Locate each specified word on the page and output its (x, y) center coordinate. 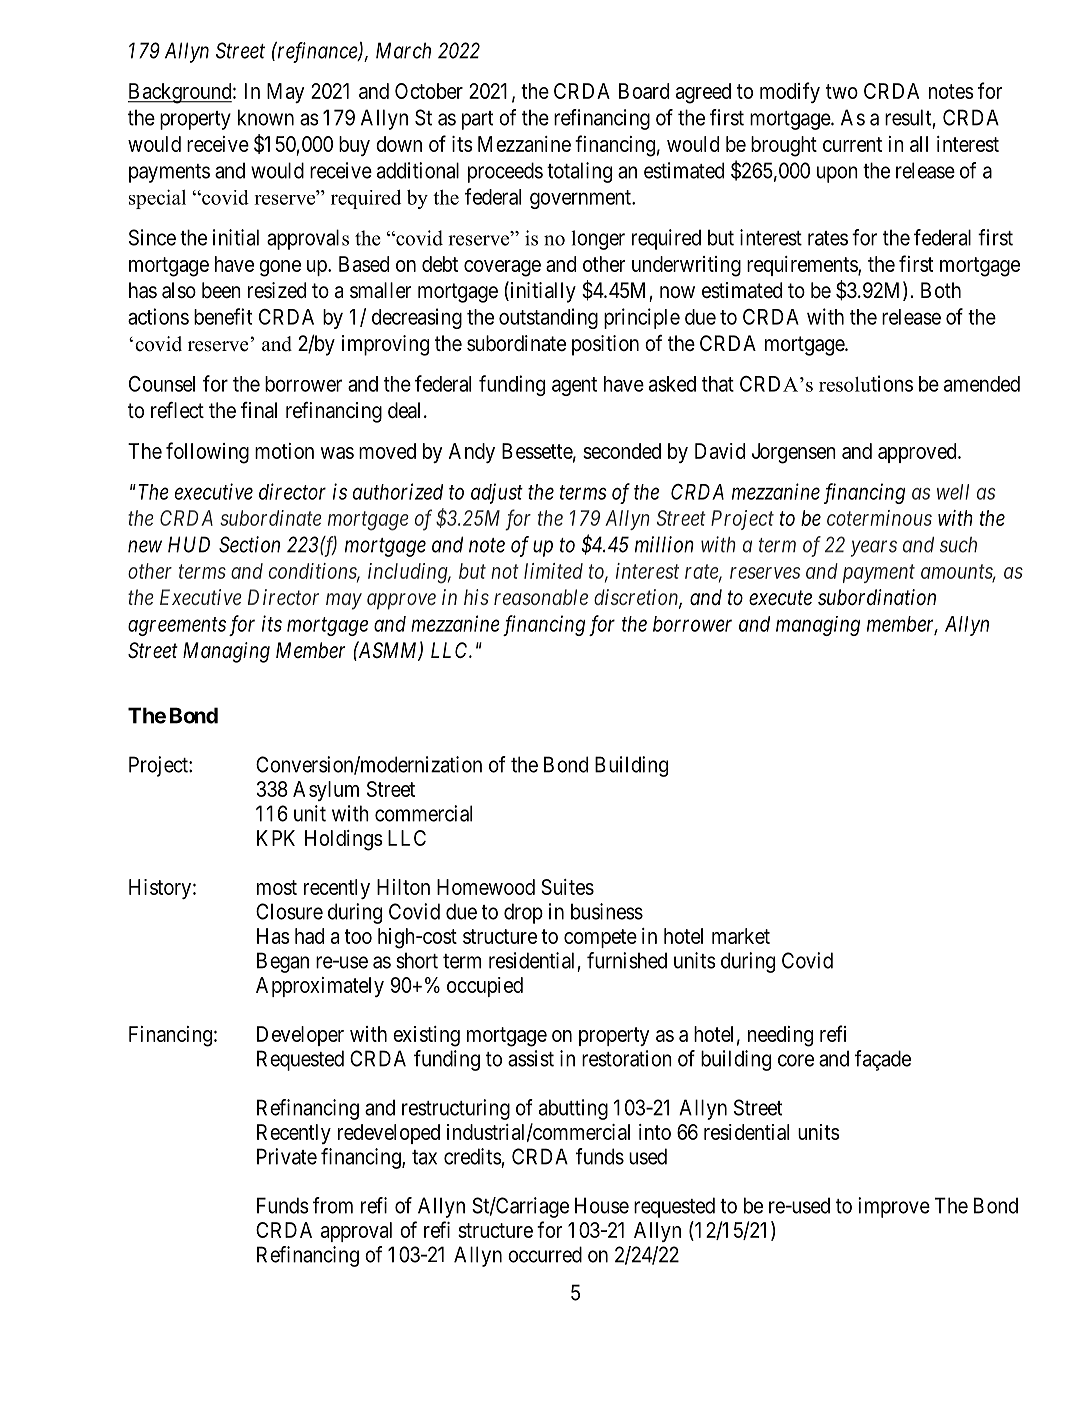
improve (894, 1207)
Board (644, 91)
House (602, 1205)
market (741, 936)
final (259, 410)
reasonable (541, 597)
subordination (877, 597)
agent (574, 386)
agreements (177, 626)
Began (283, 962)
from (333, 1205)
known (266, 117)
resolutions (866, 383)
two (842, 91)
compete (600, 938)
